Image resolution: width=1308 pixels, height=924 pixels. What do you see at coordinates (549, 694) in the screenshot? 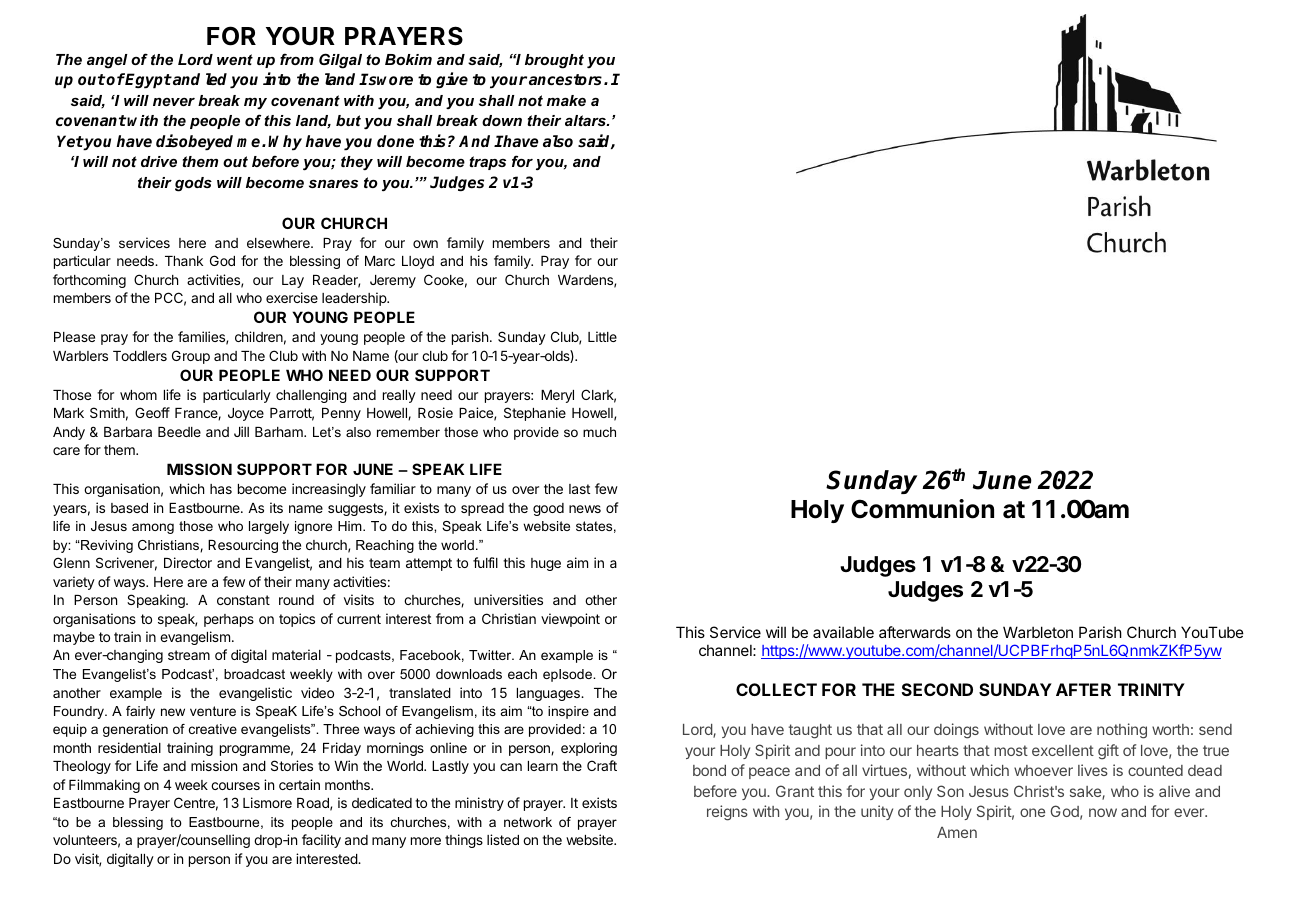
I see `languages` at bounding box center [549, 694].
